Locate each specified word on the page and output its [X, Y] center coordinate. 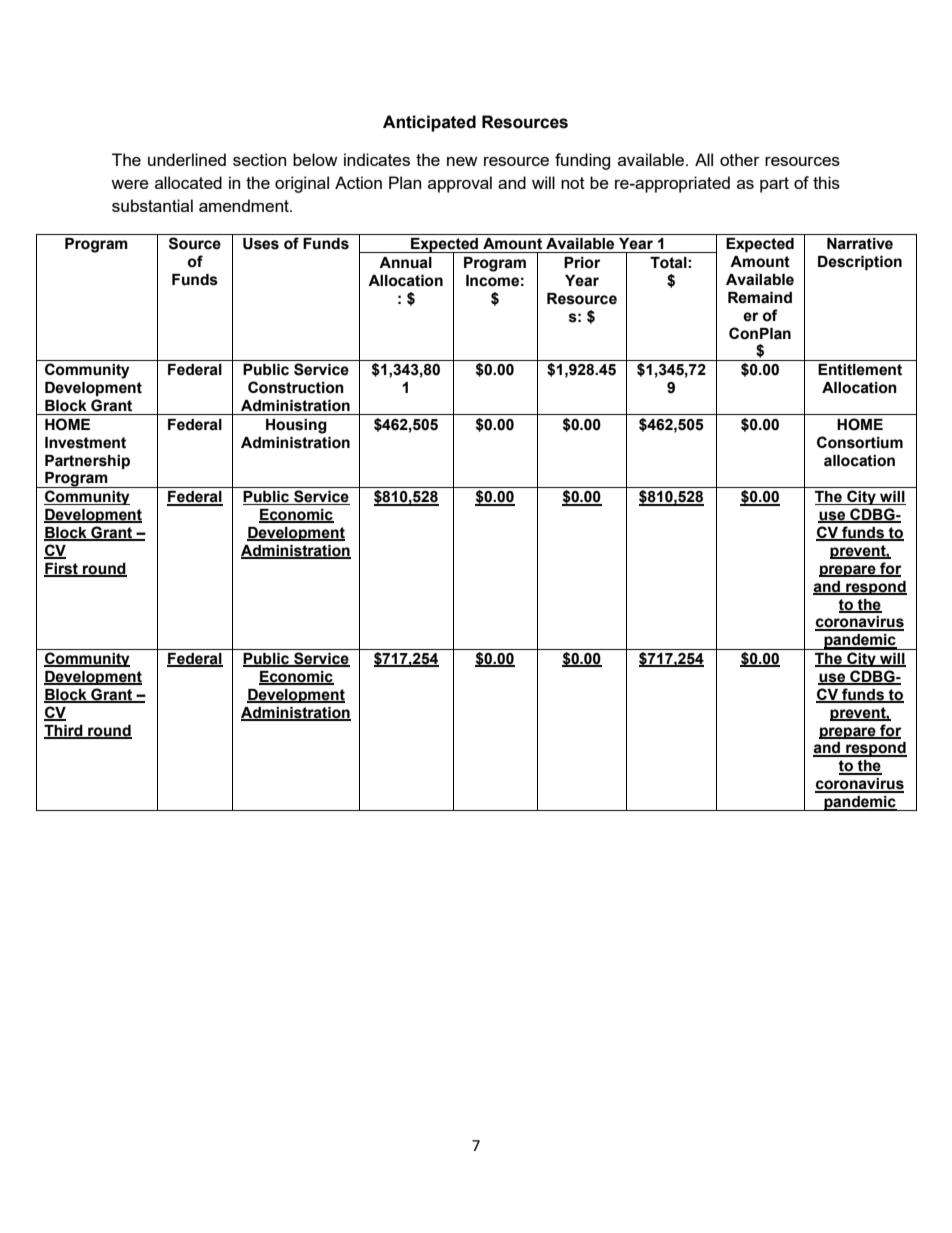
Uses [261, 244]
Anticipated [429, 123]
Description [860, 263]
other [740, 159]
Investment [85, 443]
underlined [187, 159]
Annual [405, 263]
